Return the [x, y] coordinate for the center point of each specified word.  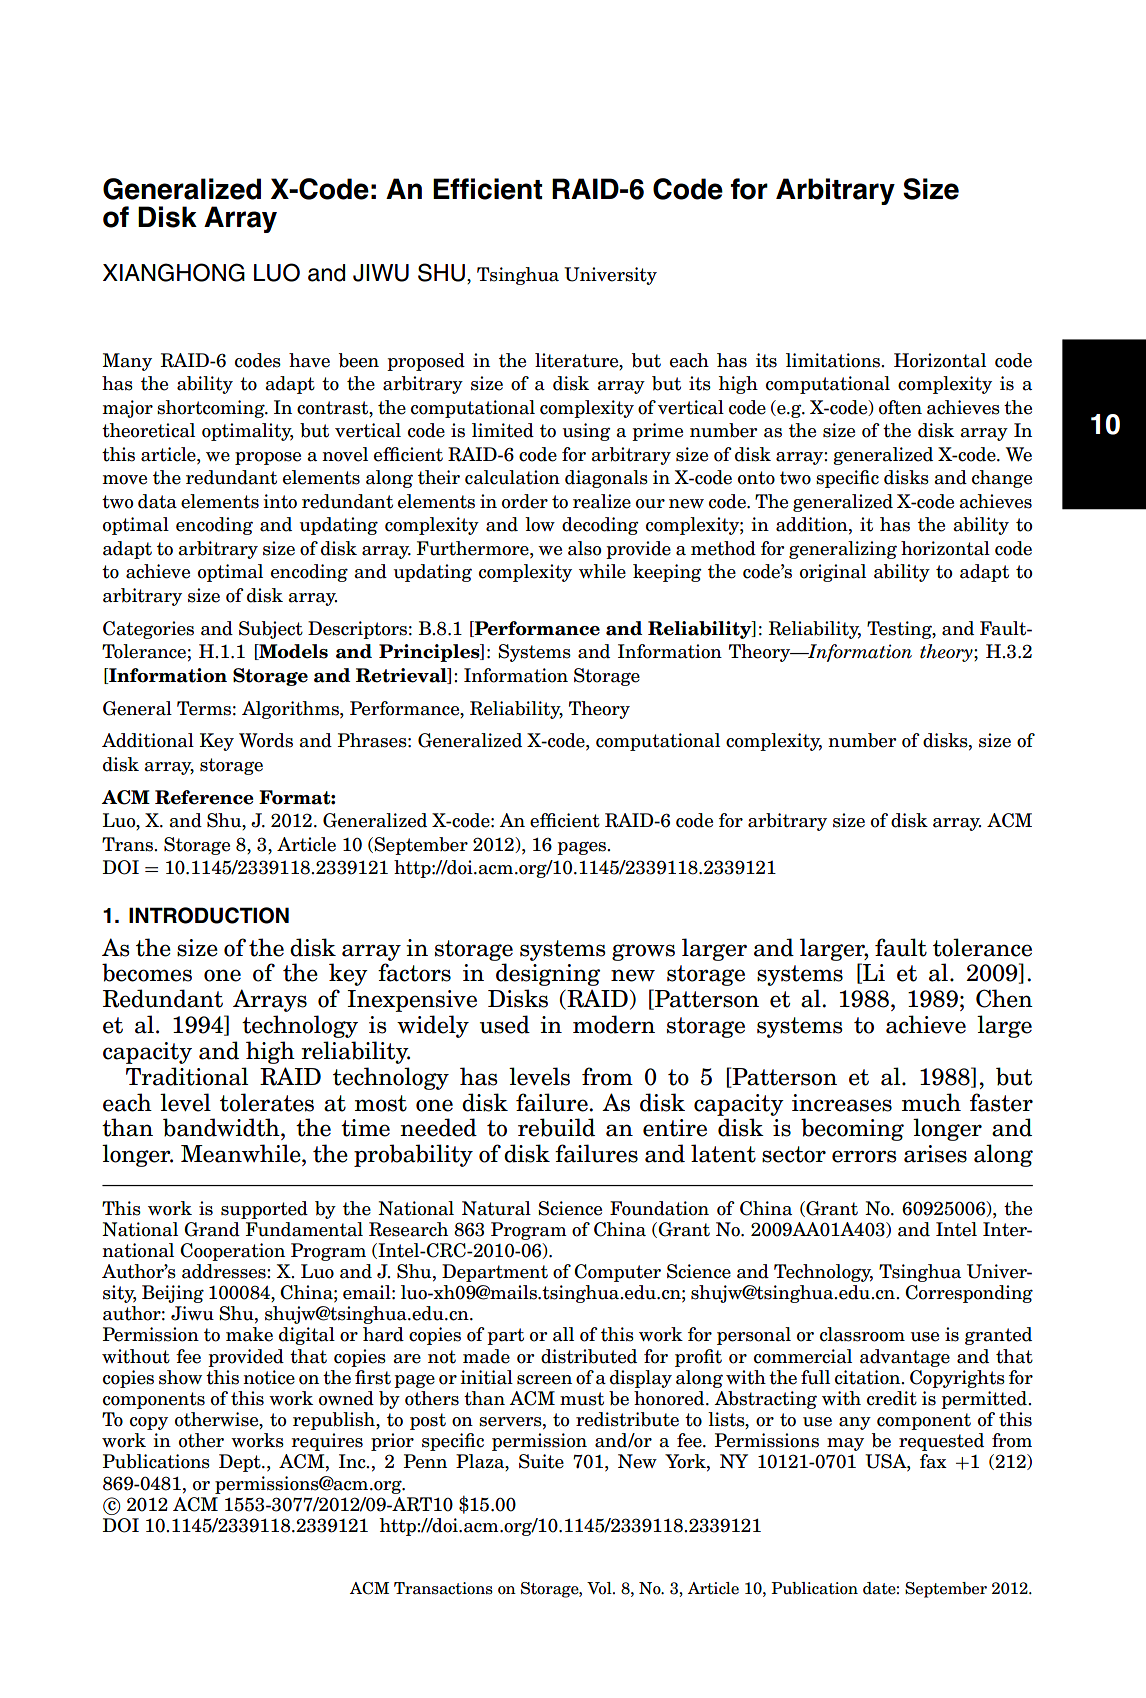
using [587, 432]
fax [933, 1461]
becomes [147, 972]
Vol [600, 1588]
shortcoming [212, 409]
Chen [1004, 998]
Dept [241, 1463]
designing [548, 974]
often [900, 407]
